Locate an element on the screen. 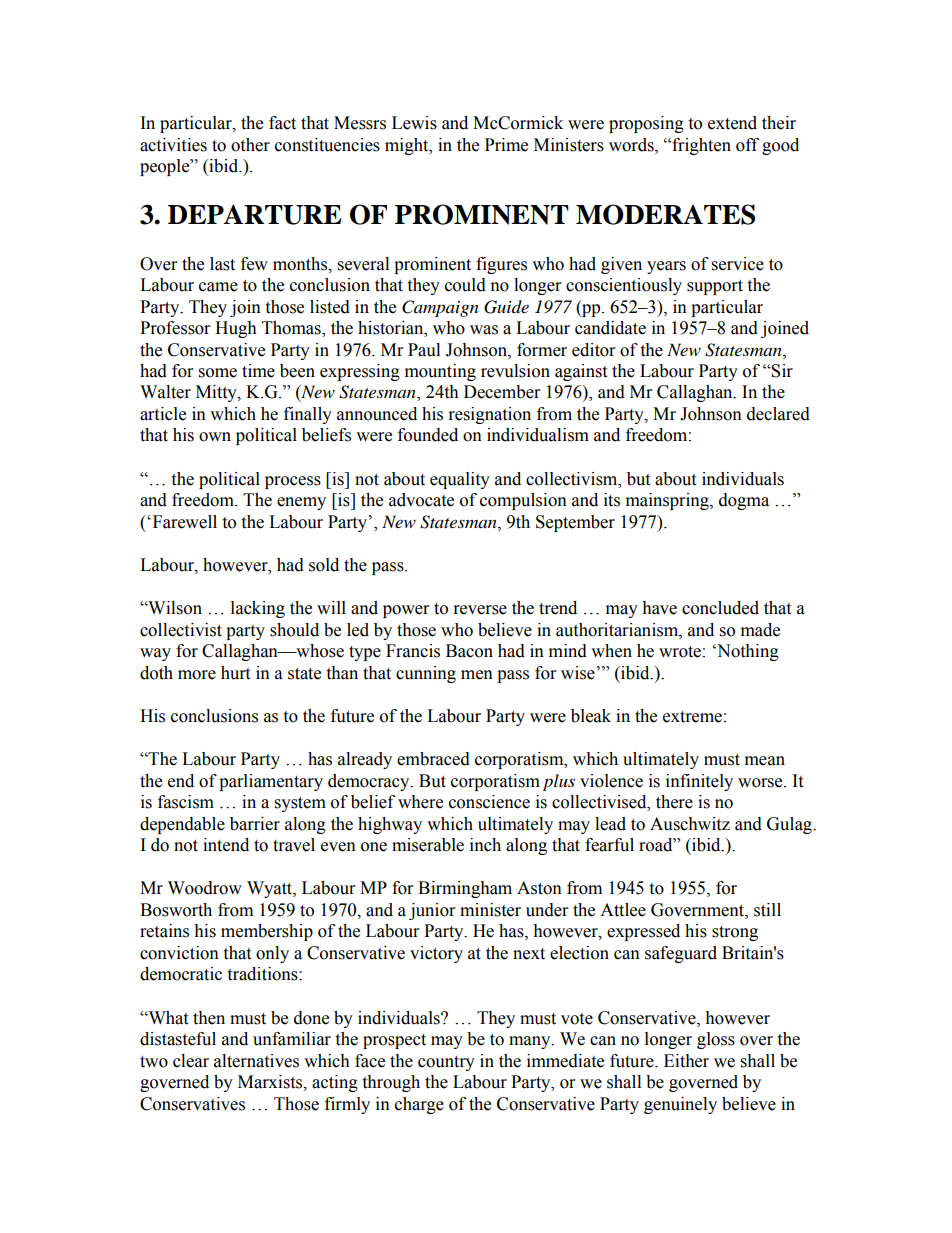 The image size is (952, 1233). Hugh is located at coordinates (236, 329).
